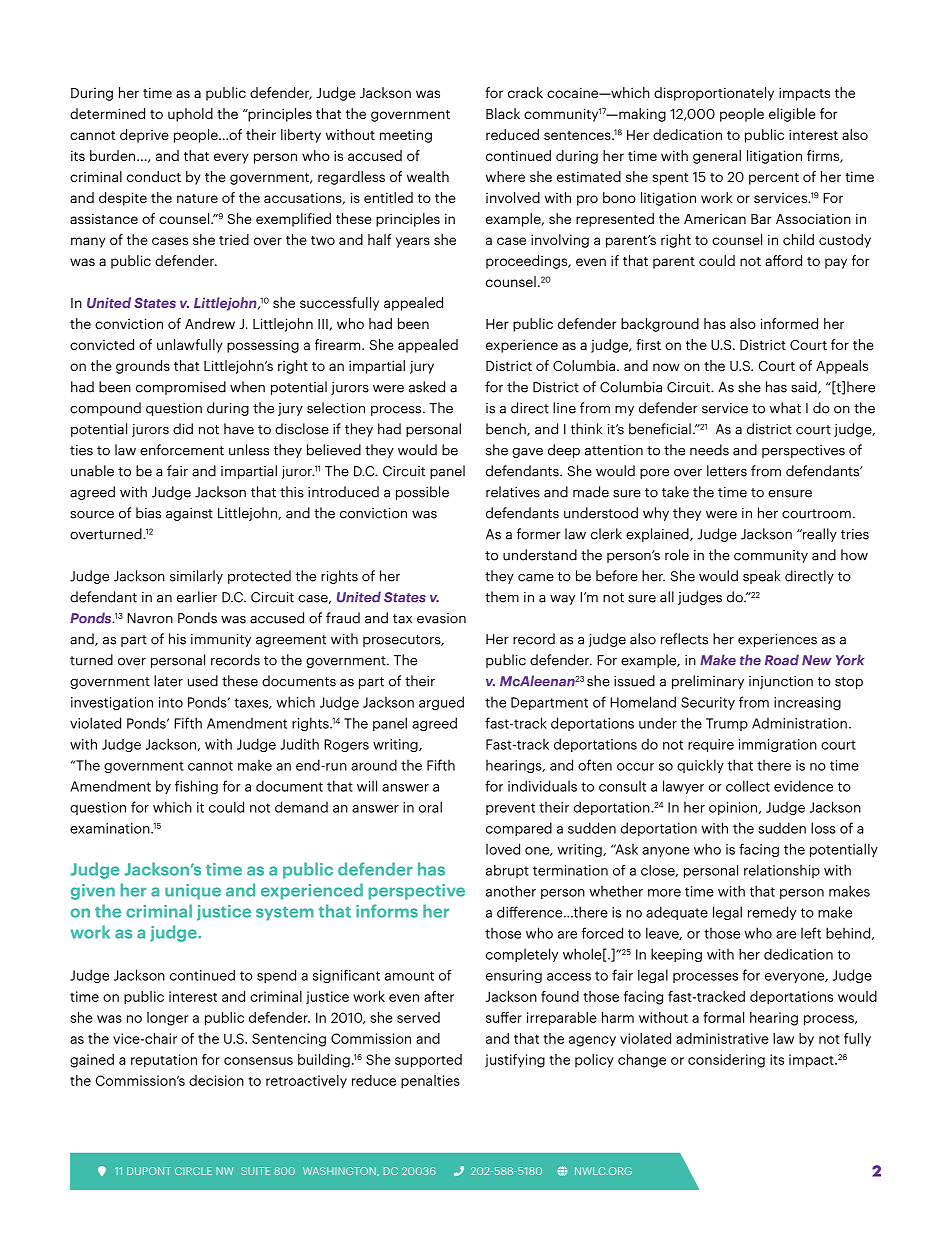 Image resolution: width=952 pixels, height=1233 pixels. I want to click on did, so click(183, 429).
